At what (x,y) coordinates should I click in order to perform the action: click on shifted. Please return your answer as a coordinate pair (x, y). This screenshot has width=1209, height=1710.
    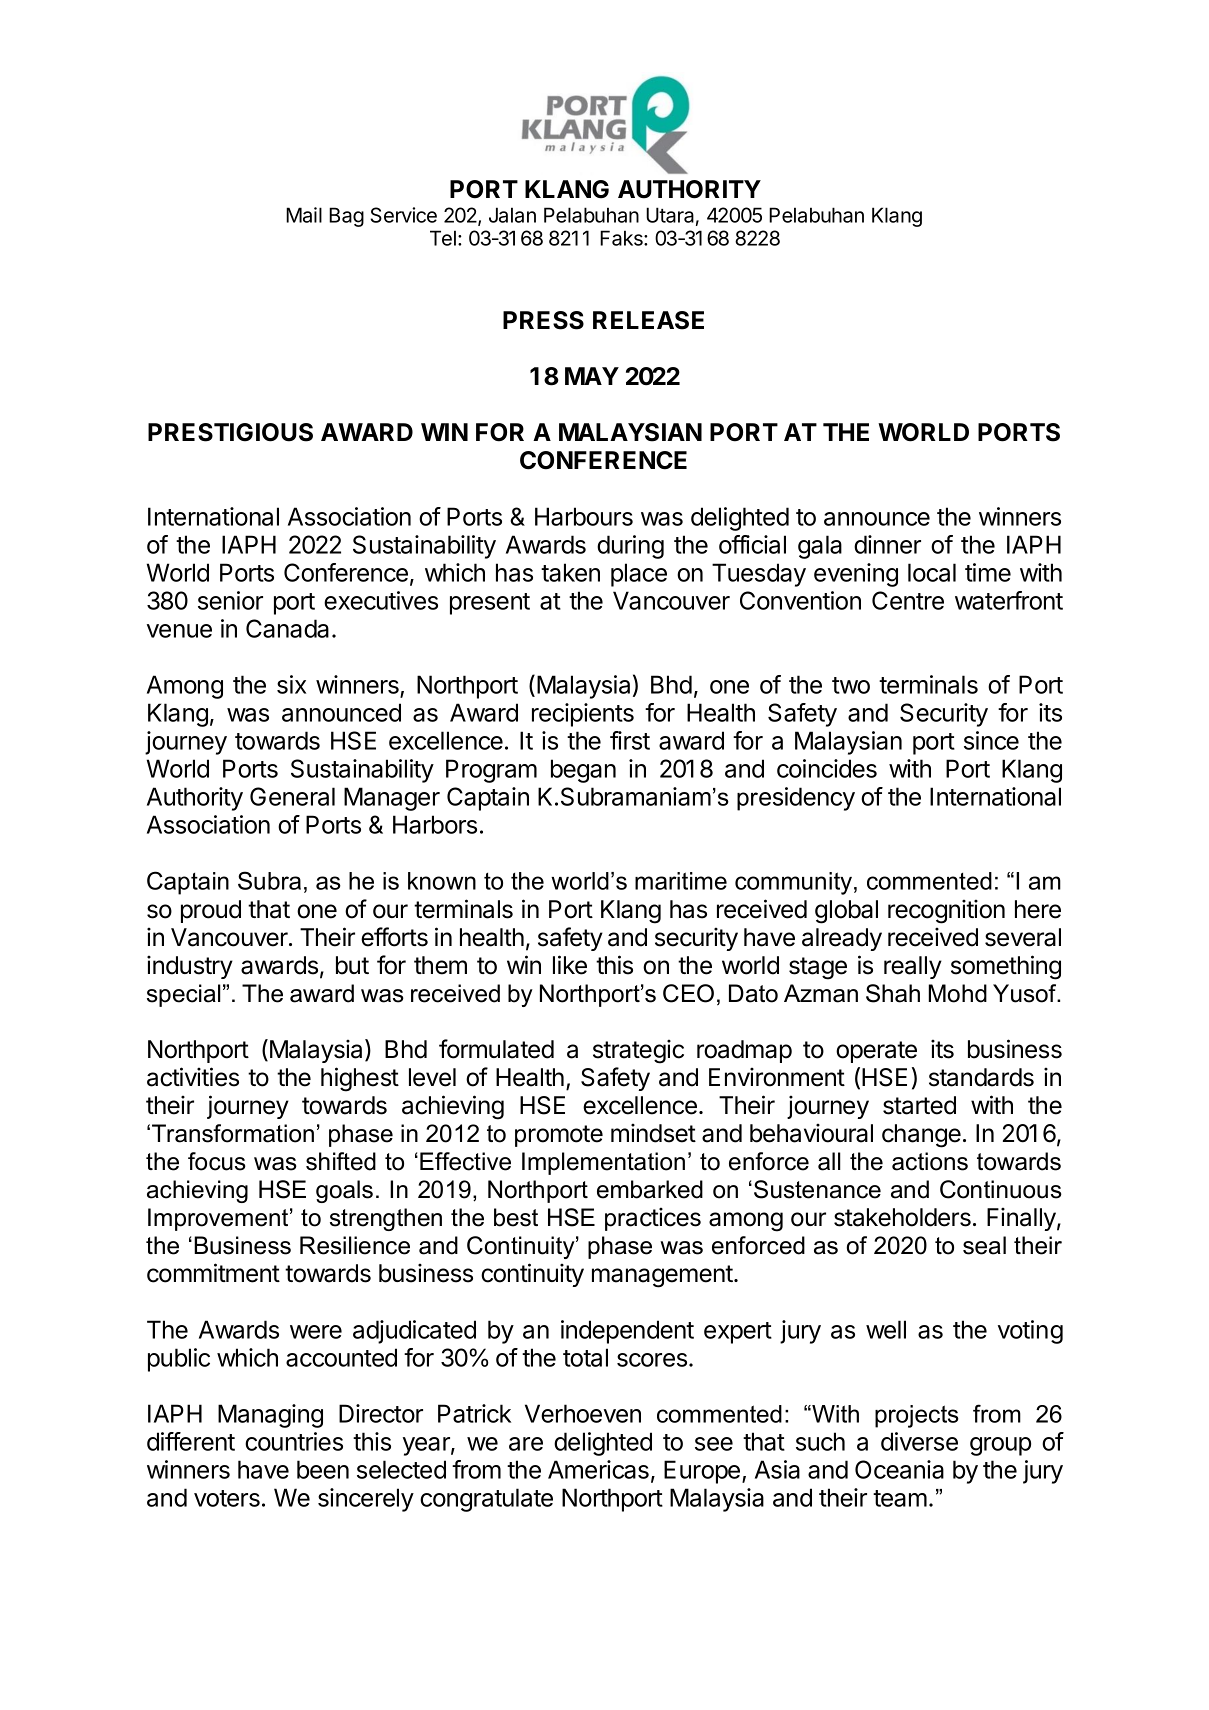
    Looking at the image, I should click on (341, 1161).
